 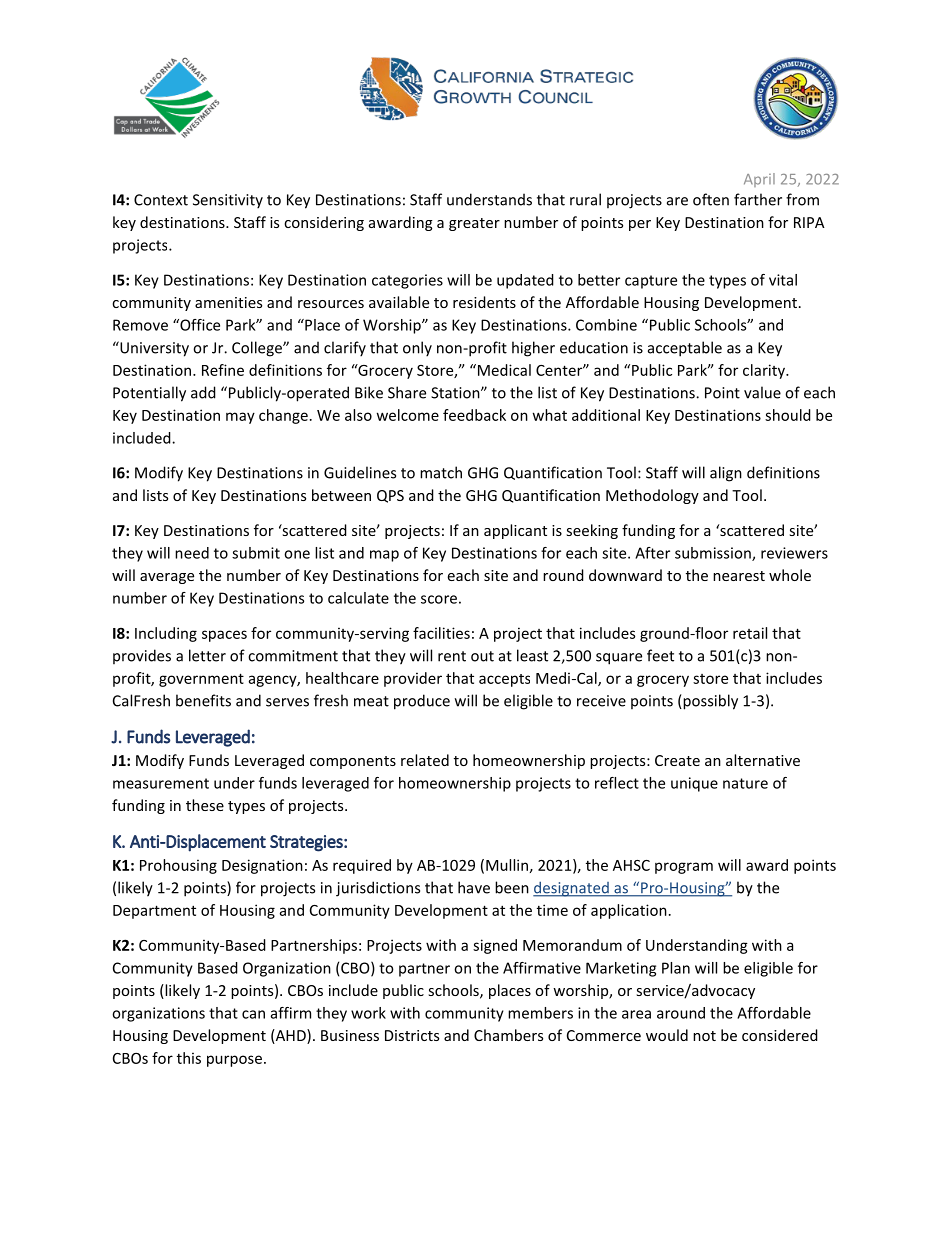 I want to click on purpose, so click(x=234, y=1061).
